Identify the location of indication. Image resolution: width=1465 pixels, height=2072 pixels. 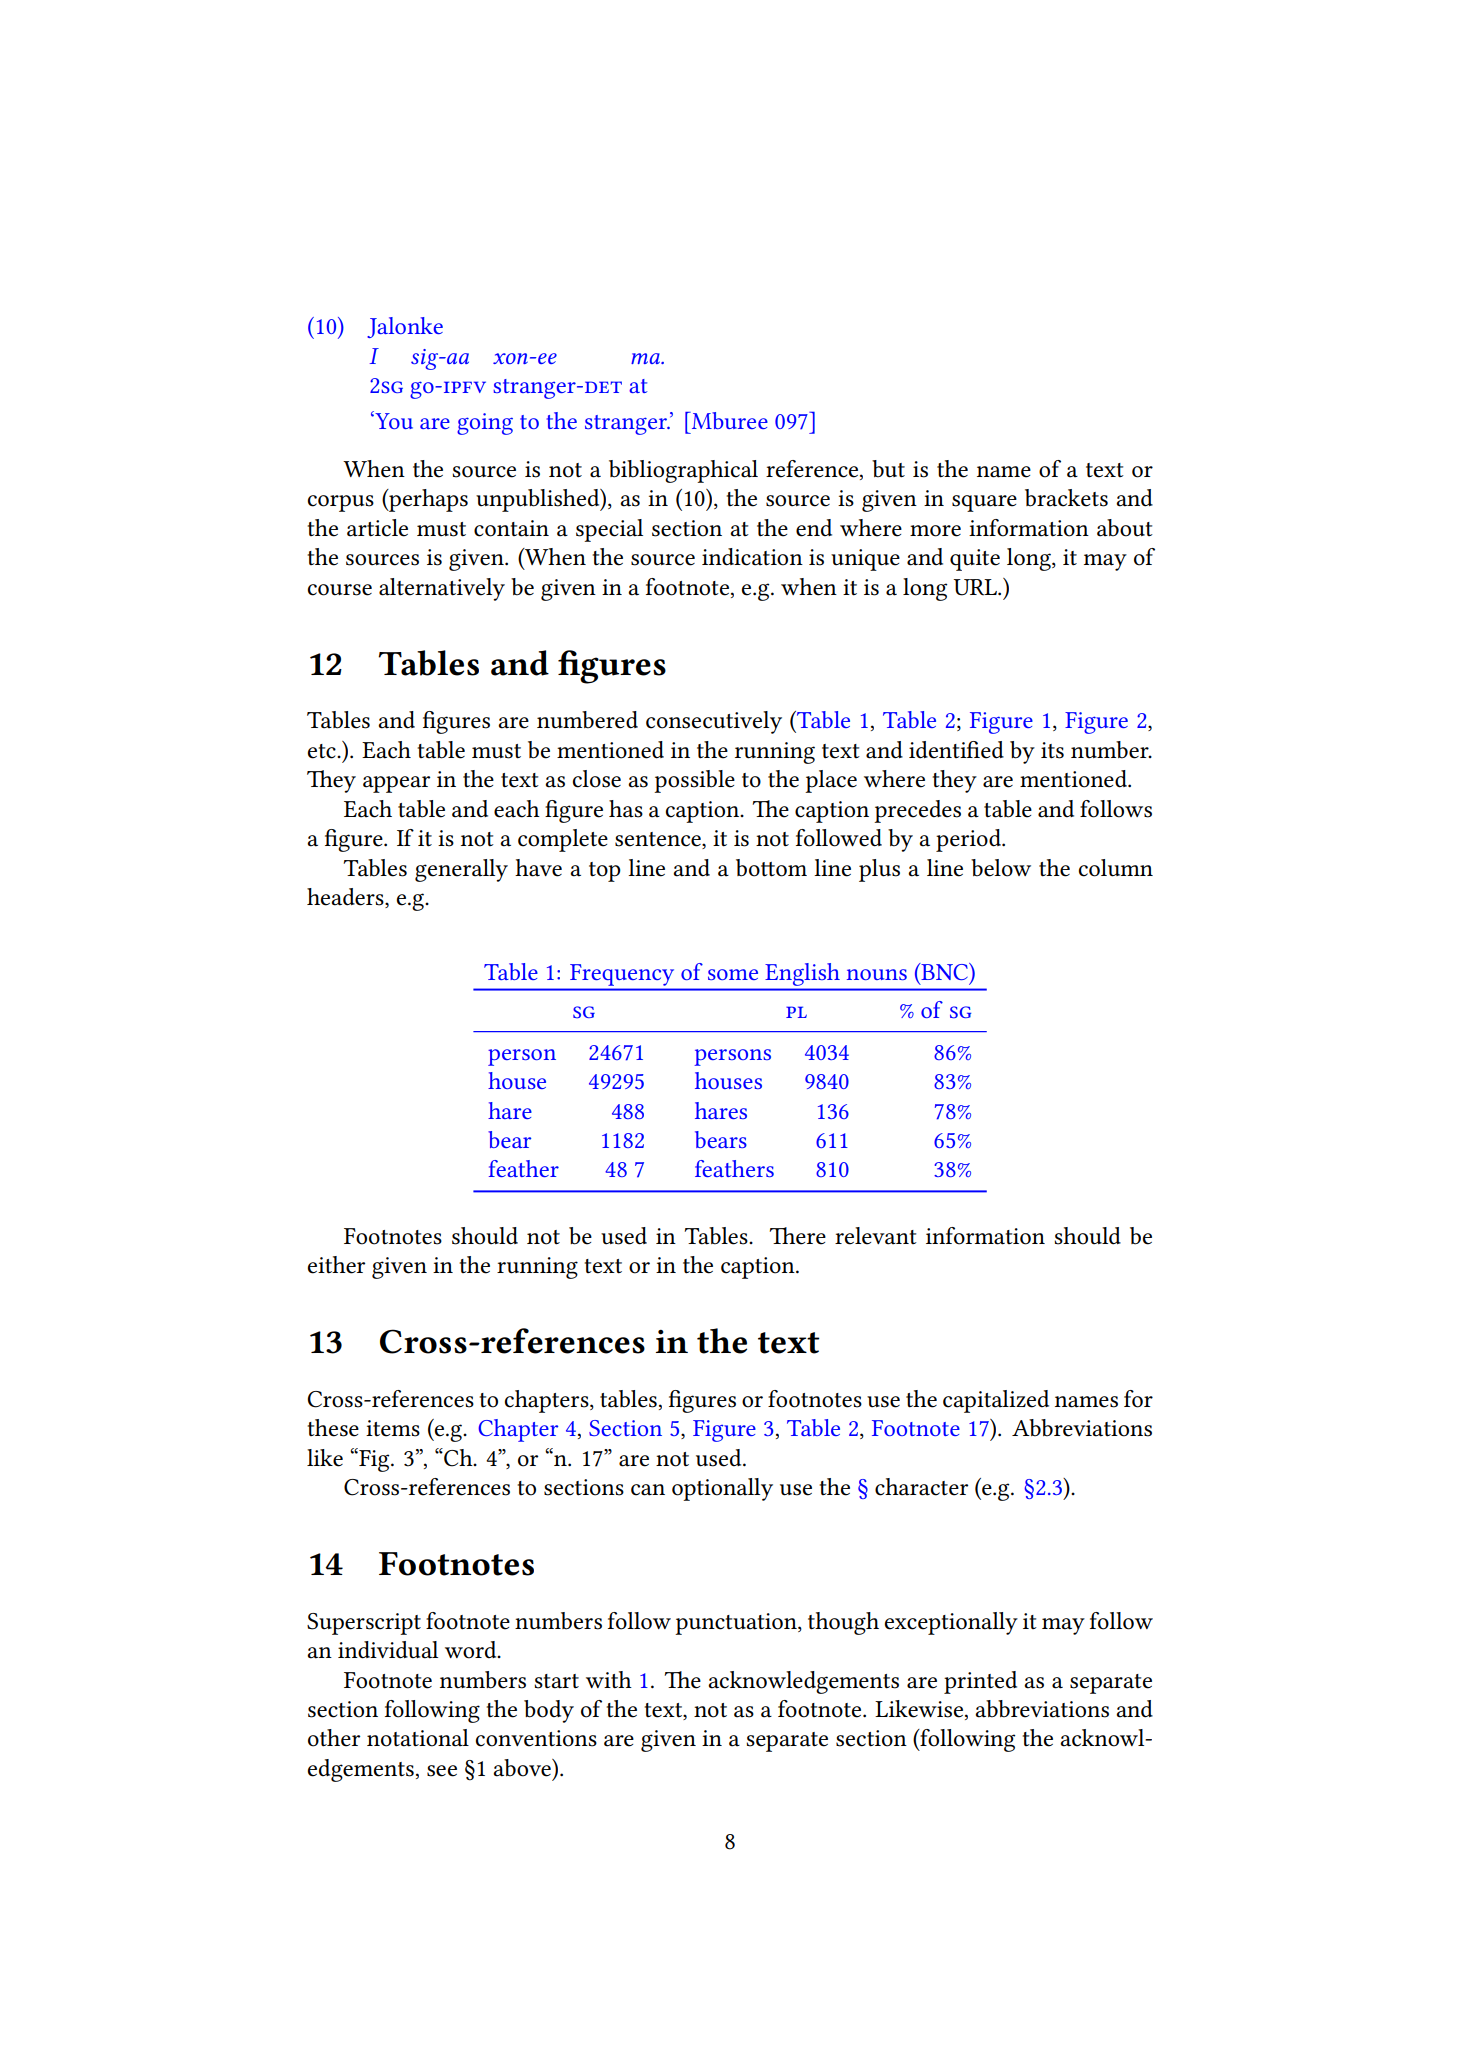
(752, 557).
